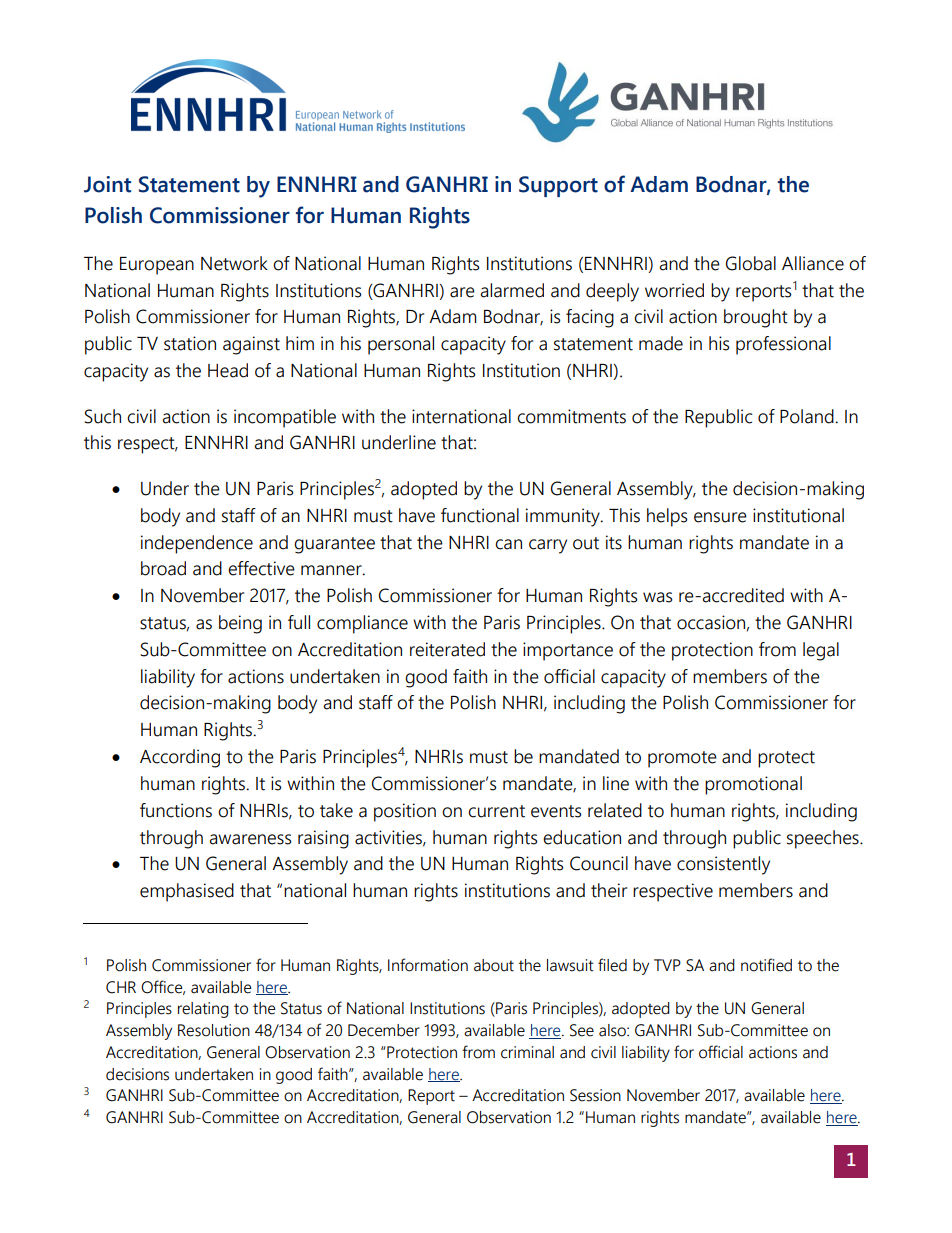 This image has height=1233, width=952. What do you see at coordinates (527, 1052) in the image?
I see `criminal` at bounding box center [527, 1052].
